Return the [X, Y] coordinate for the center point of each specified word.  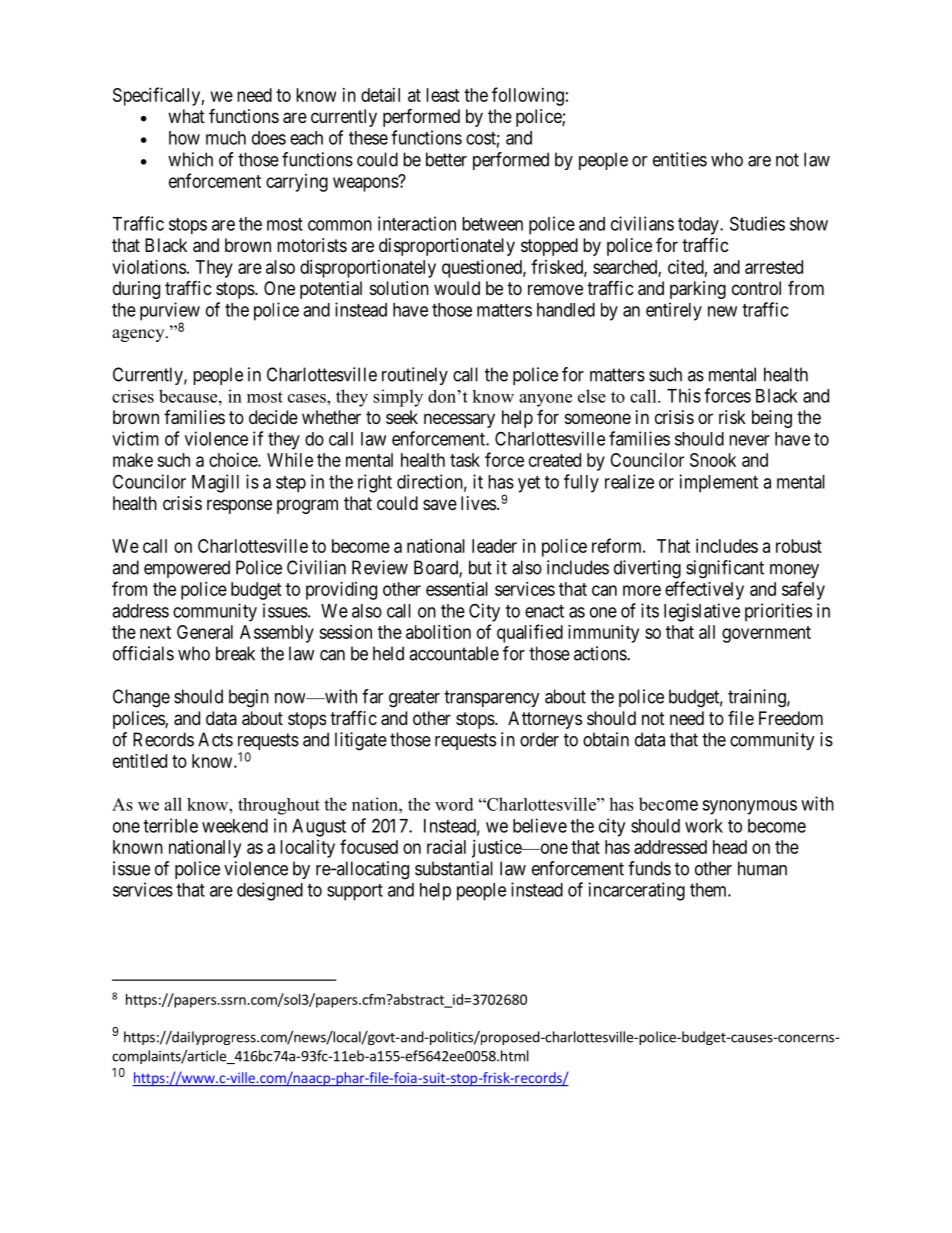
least [443, 95]
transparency [492, 698]
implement [719, 483]
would [457, 288]
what [186, 116]
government [766, 634]
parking [698, 290]
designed [270, 891]
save [440, 504]
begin [249, 698]
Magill [215, 483]
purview [170, 312]
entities [680, 159]
